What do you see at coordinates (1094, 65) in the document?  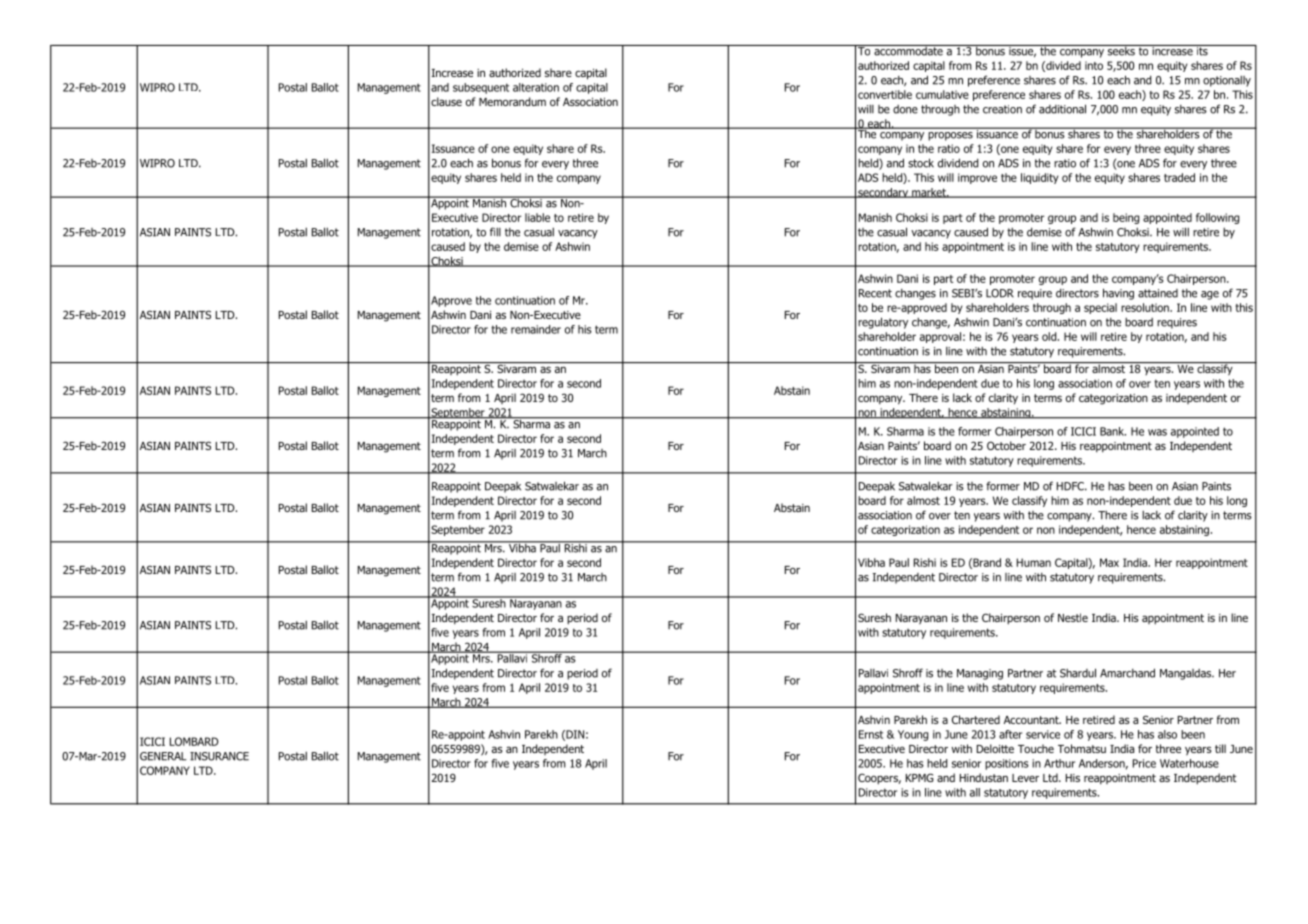 I see `into` at bounding box center [1094, 65].
